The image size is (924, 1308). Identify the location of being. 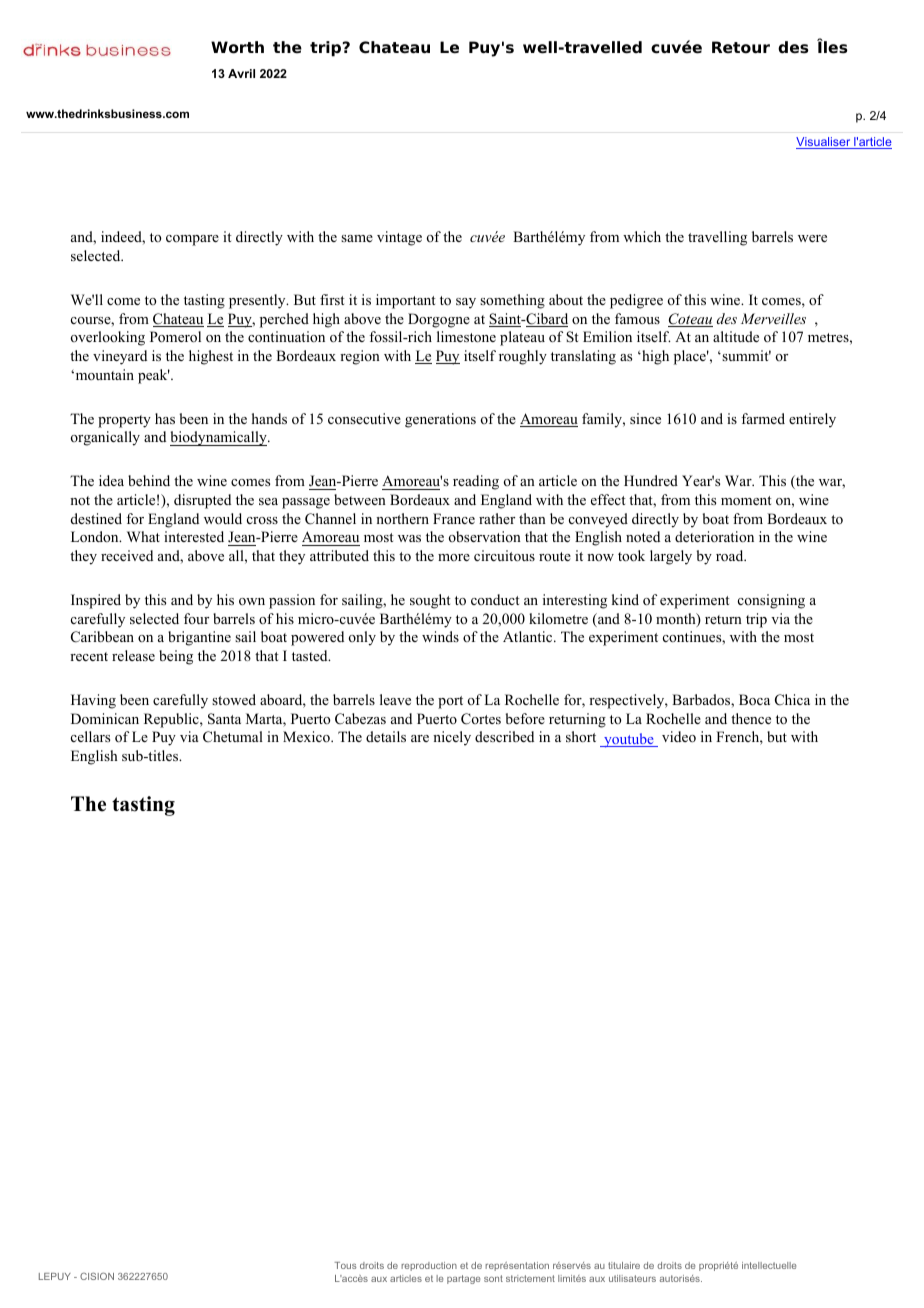
(176, 657).
